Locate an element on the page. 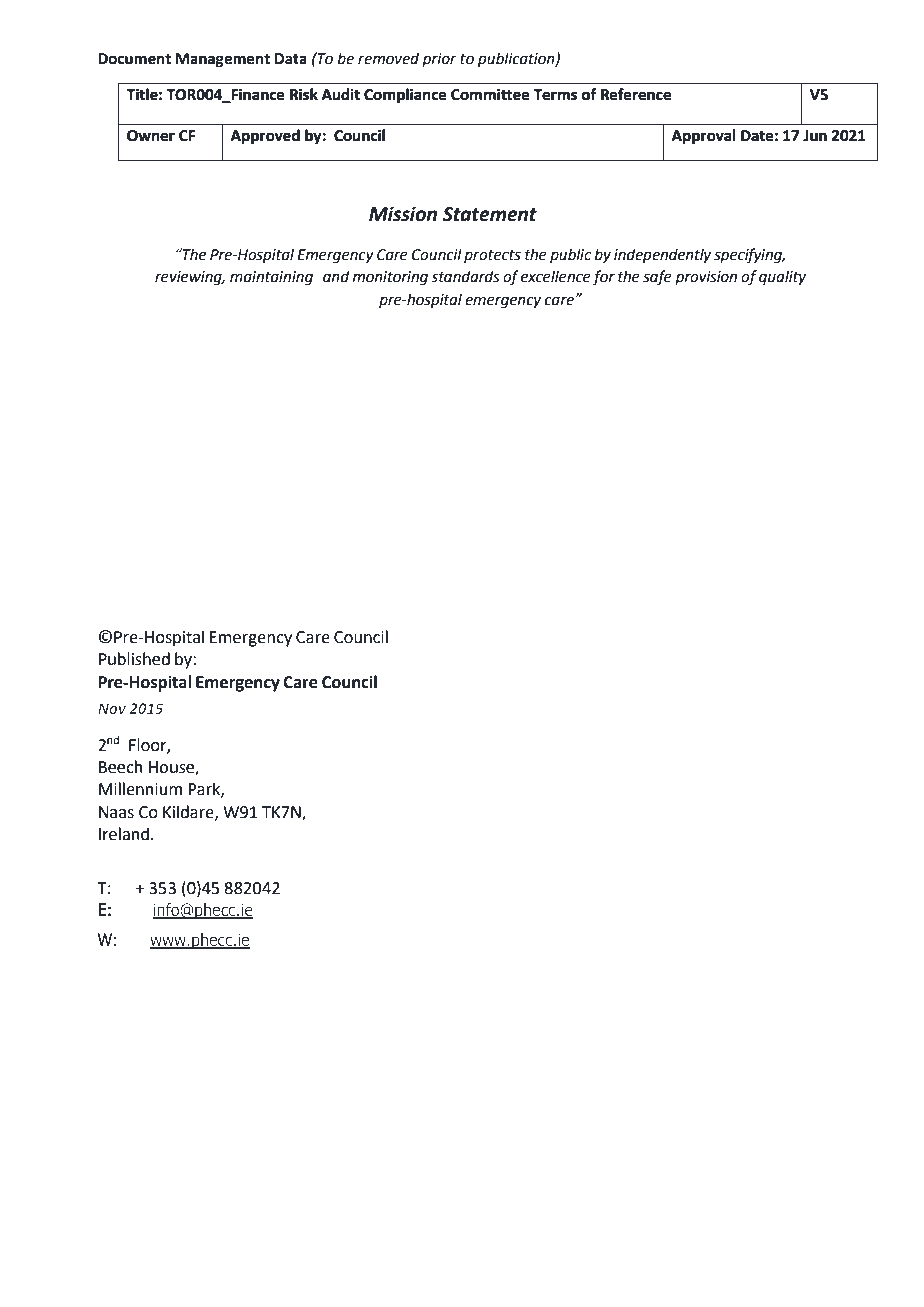  Kildare is located at coordinates (189, 812).
